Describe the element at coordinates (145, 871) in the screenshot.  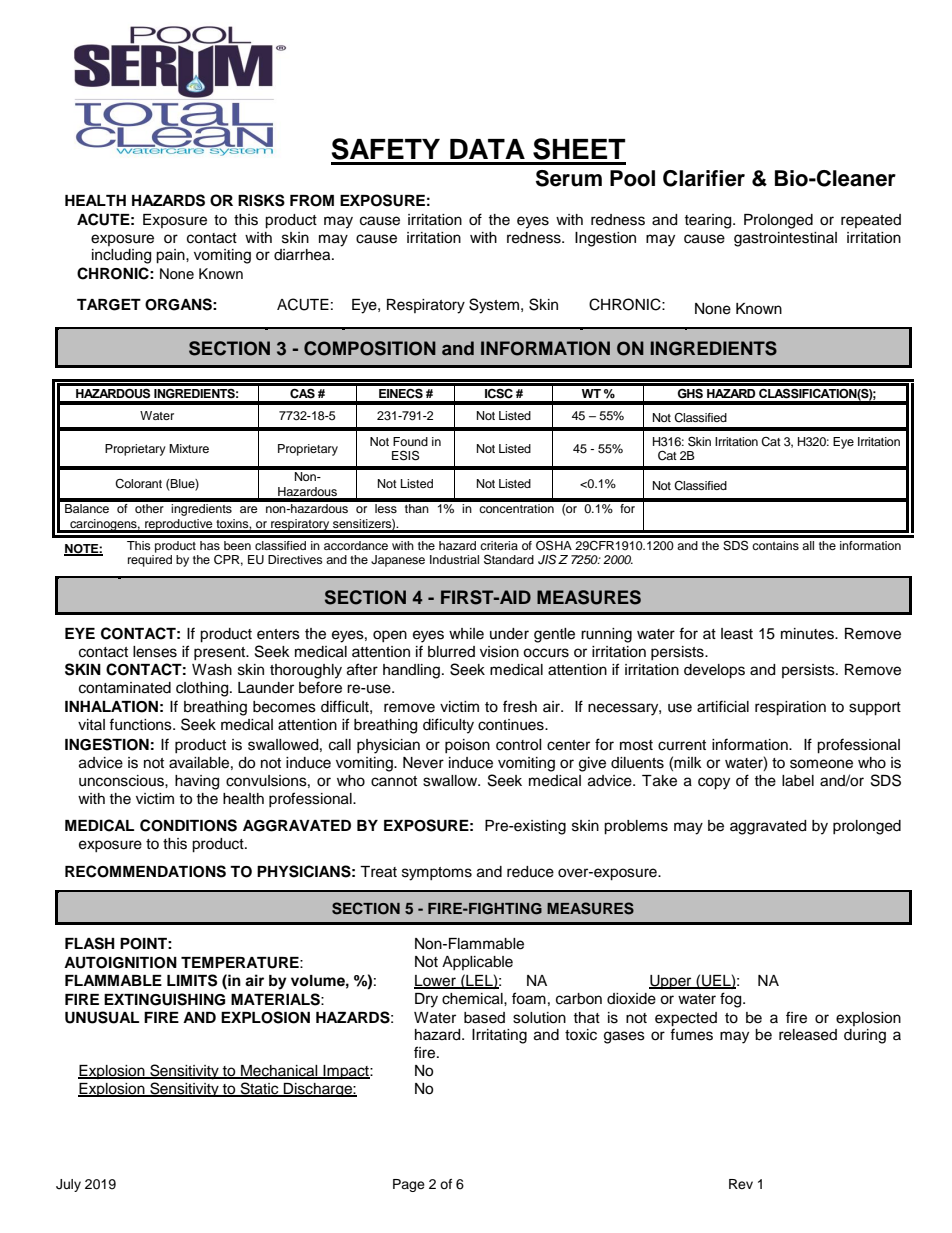
I see `RECOMMENDATIONS` at that location.
